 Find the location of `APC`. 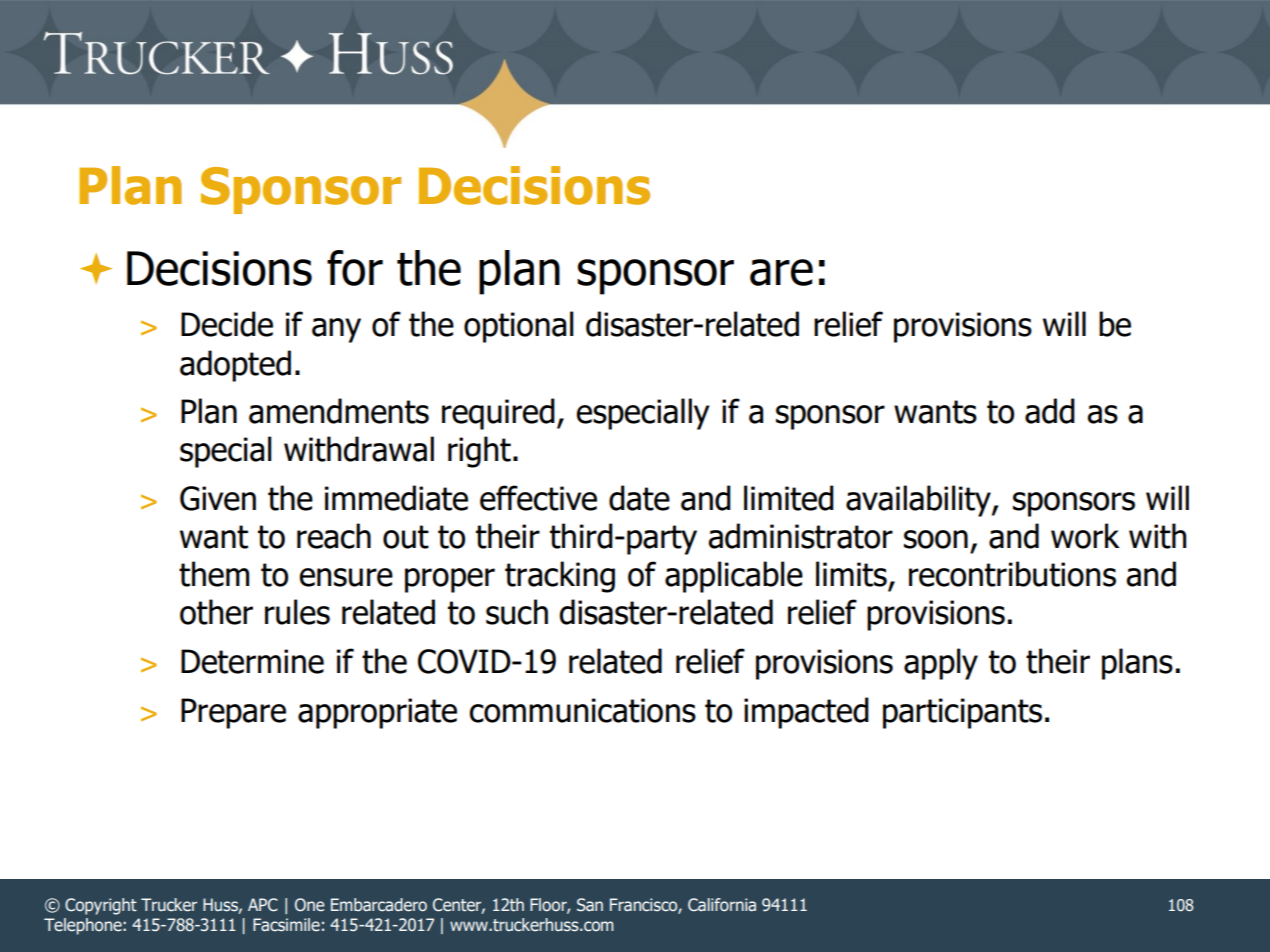

APC is located at coordinates (263, 905).
